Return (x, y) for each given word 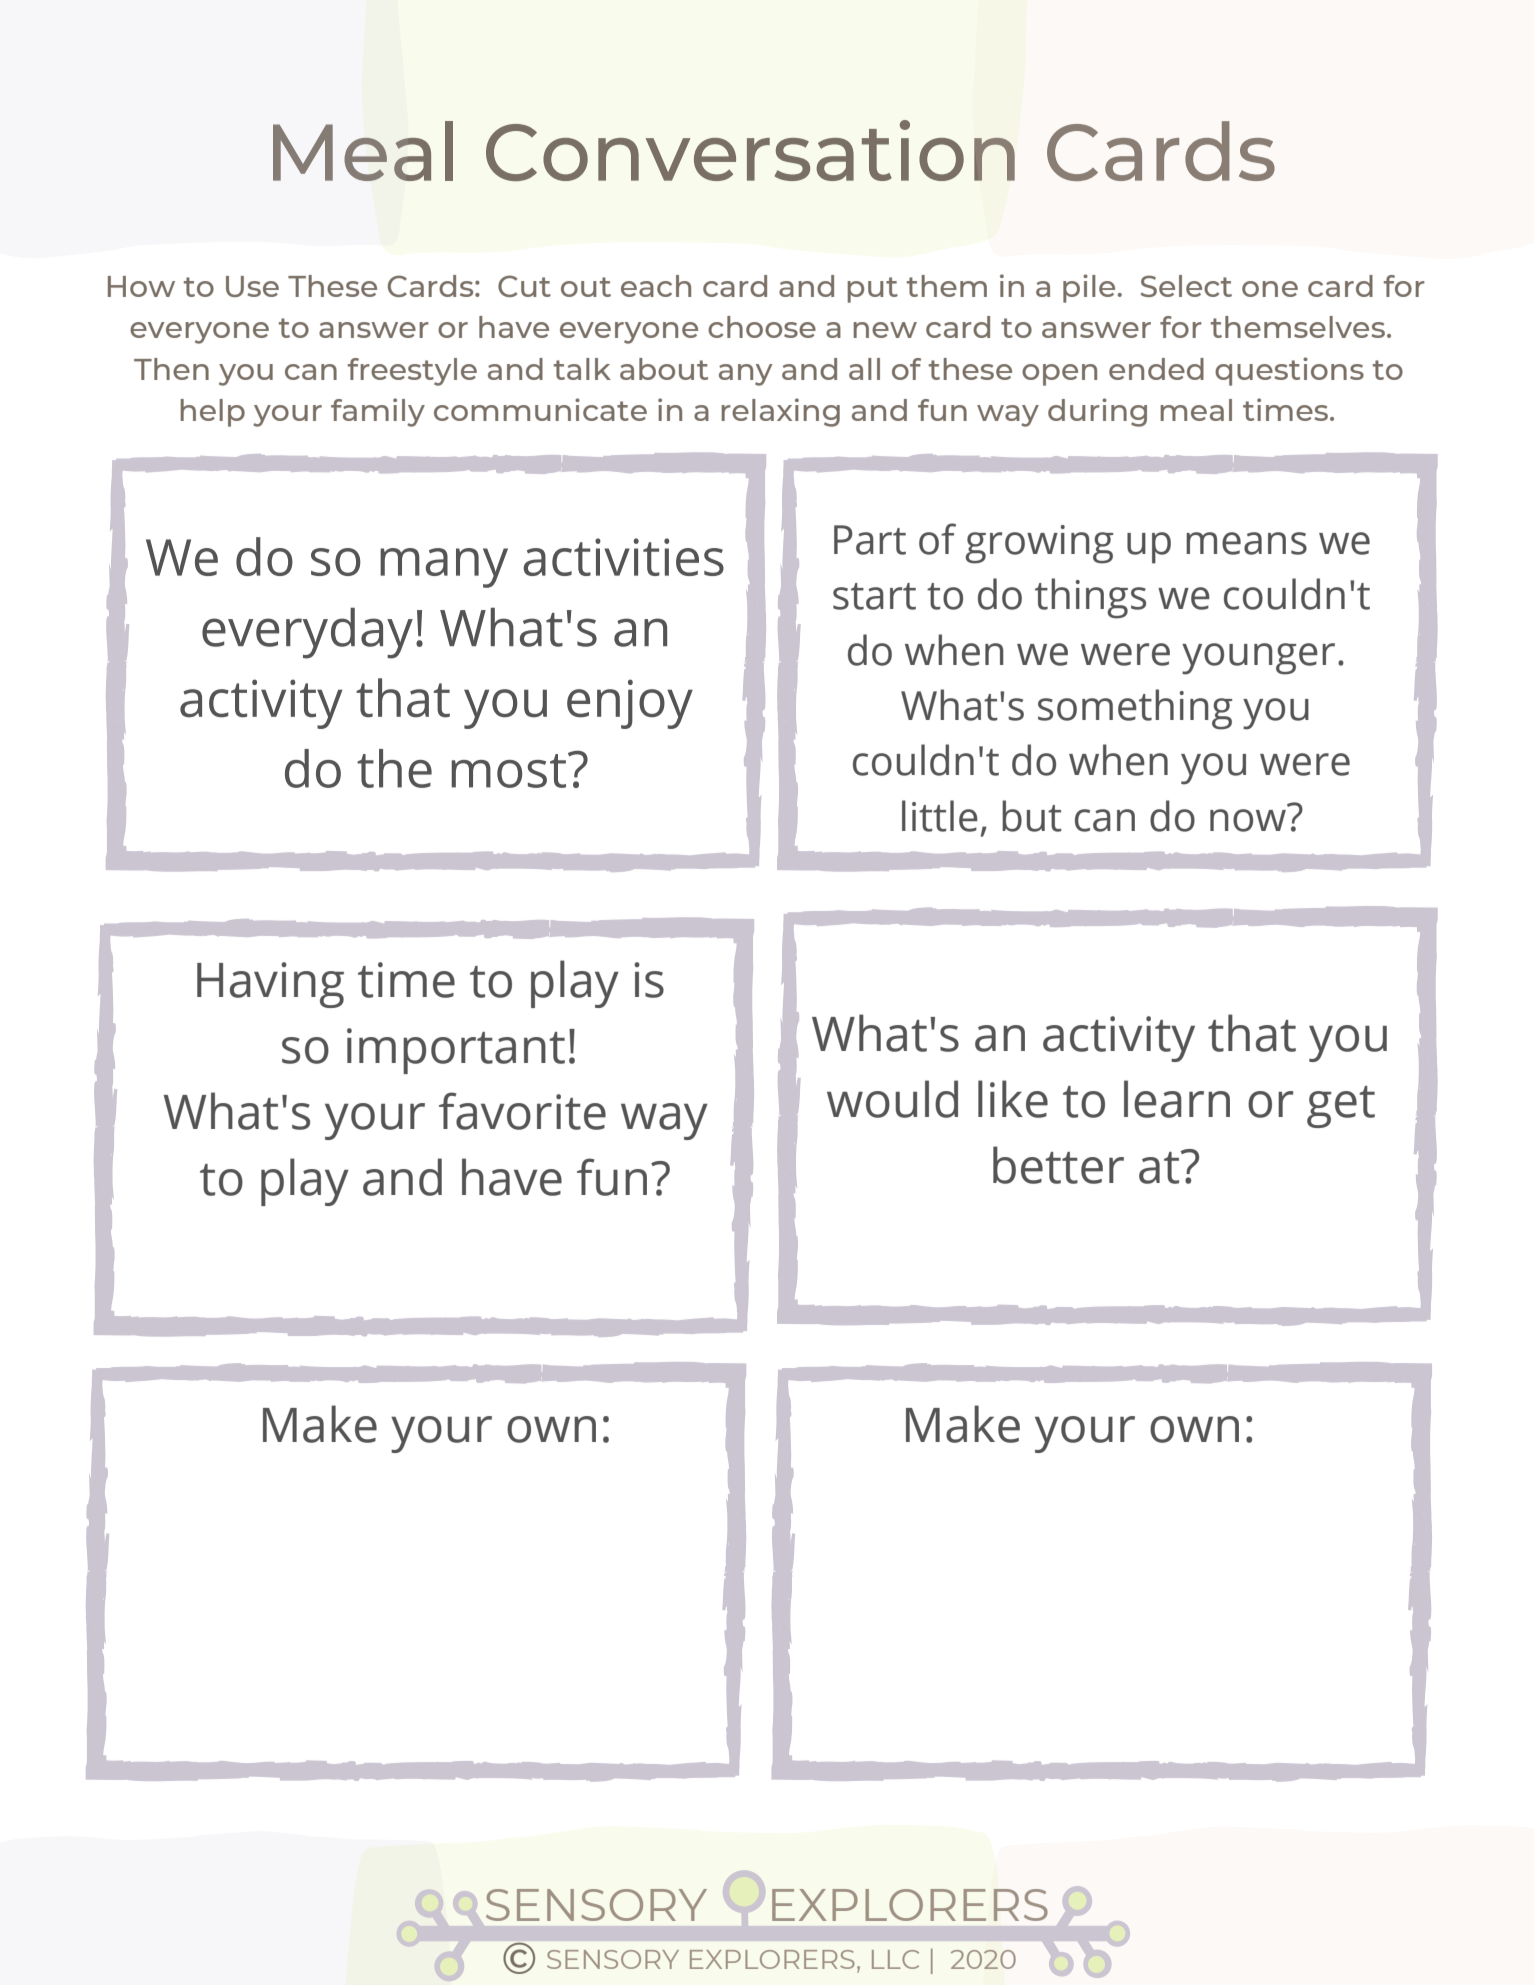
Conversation (750, 150)
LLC (895, 1959)
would (892, 1099)
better (1058, 1165)
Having (270, 985)
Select (1186, 286)
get (1341, 1107)
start (874, 596)
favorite (522, 1111)
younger (1258, 659)
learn (1177, 1099)
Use (252, 286)
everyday (307, 633)
